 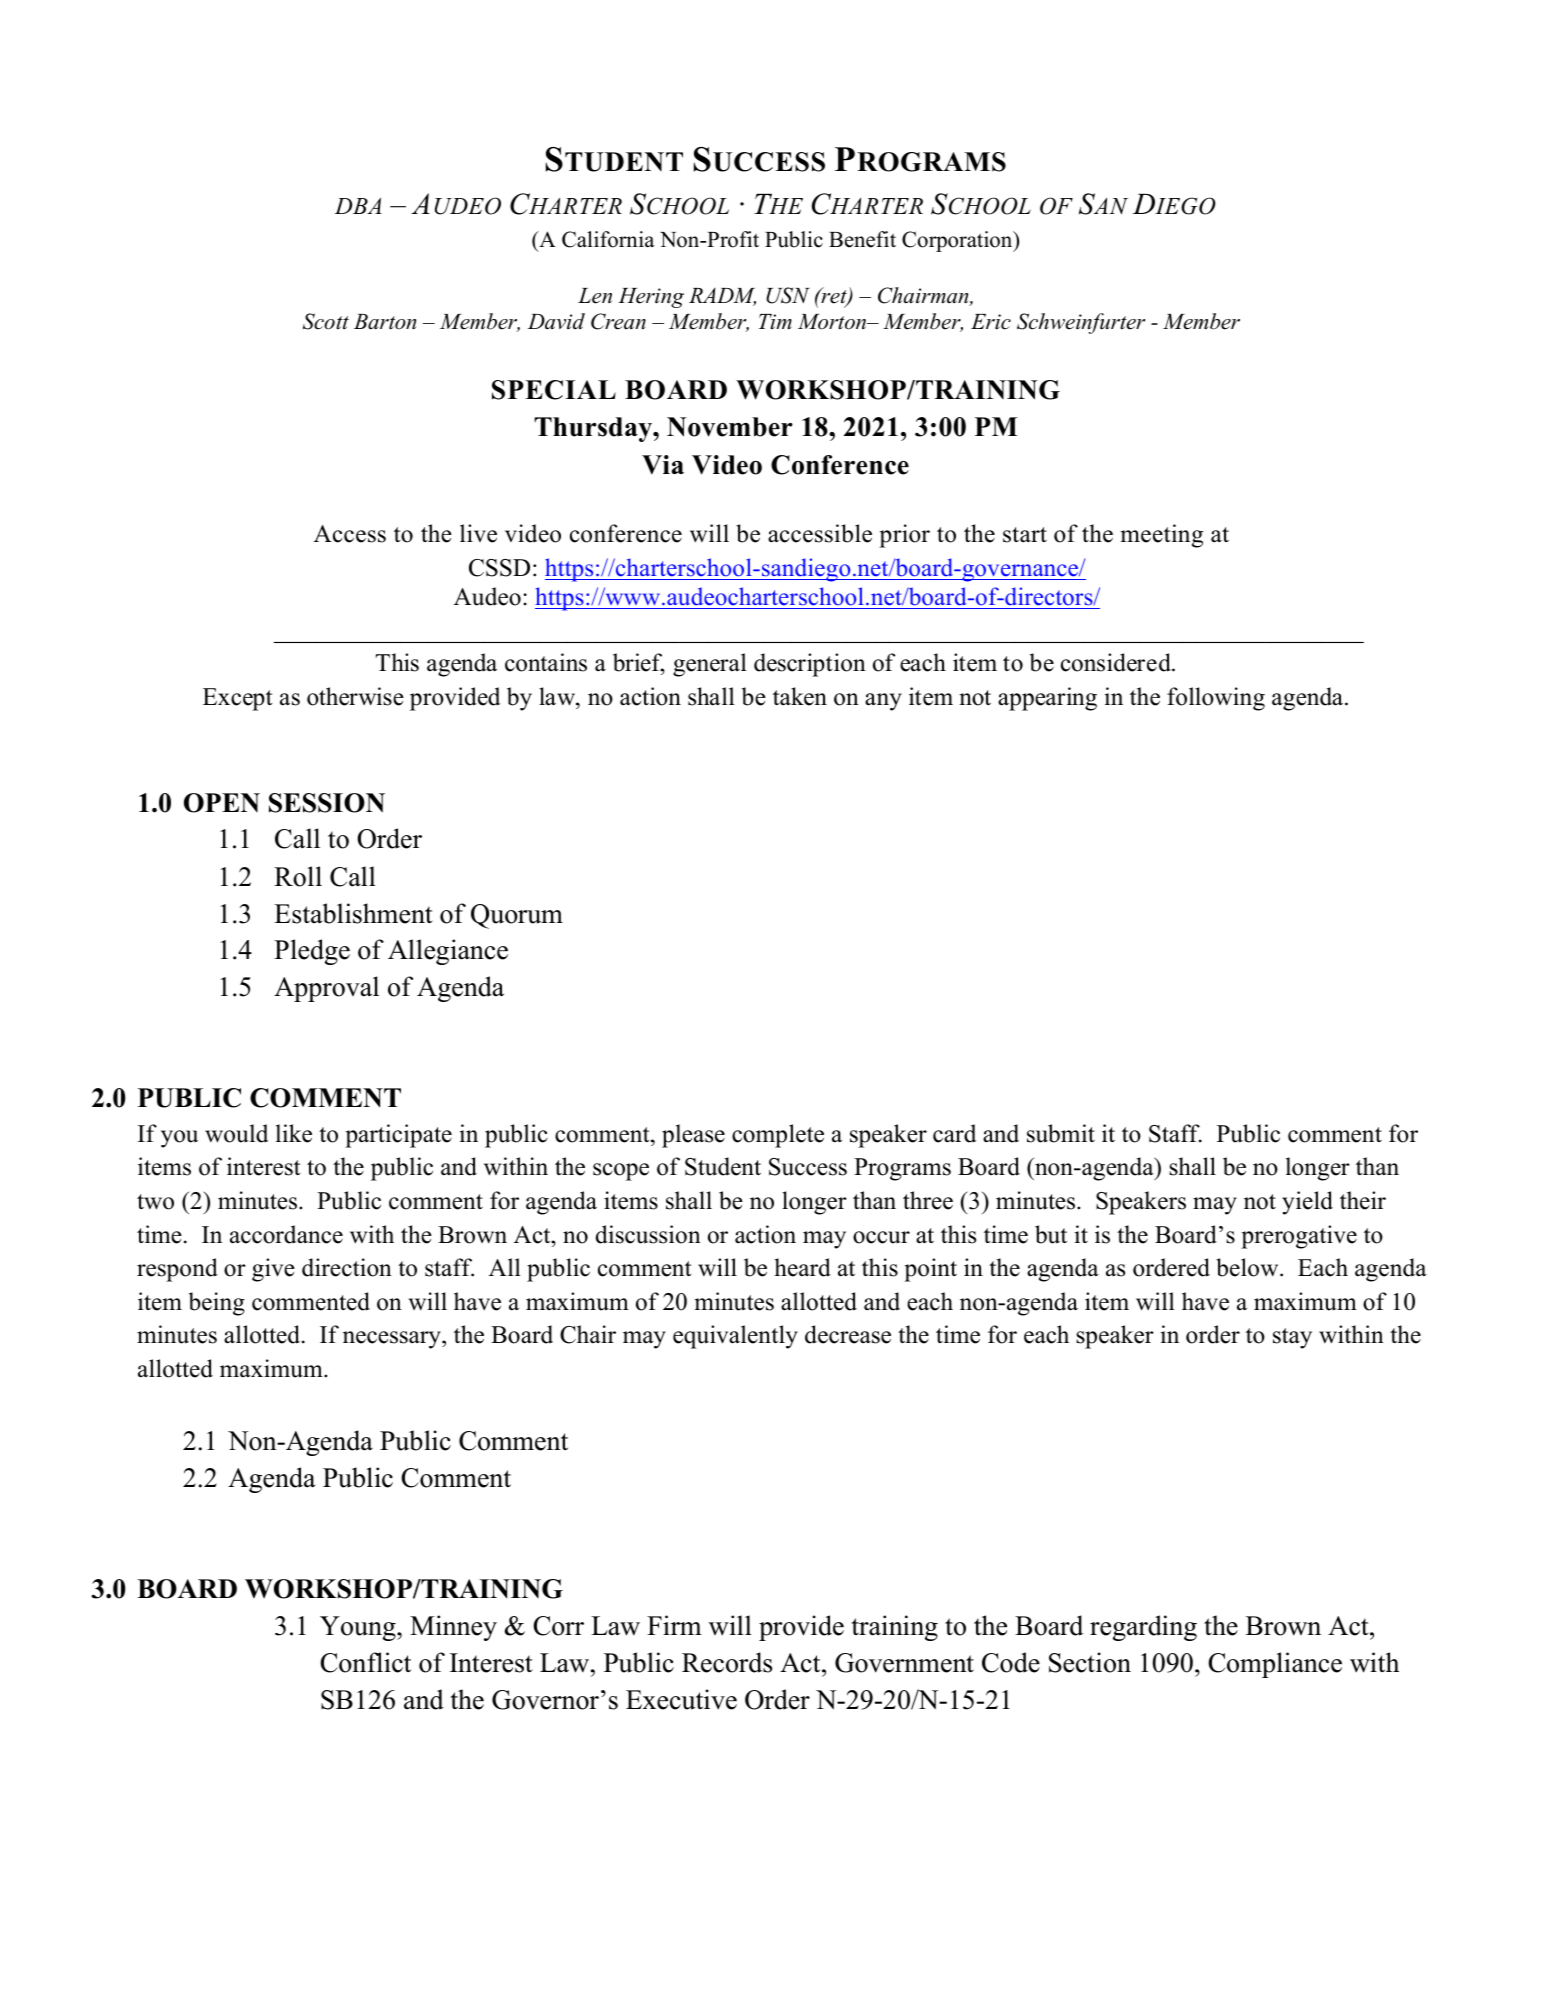 I want to click on Pledge, so click(x=312, y=952).
